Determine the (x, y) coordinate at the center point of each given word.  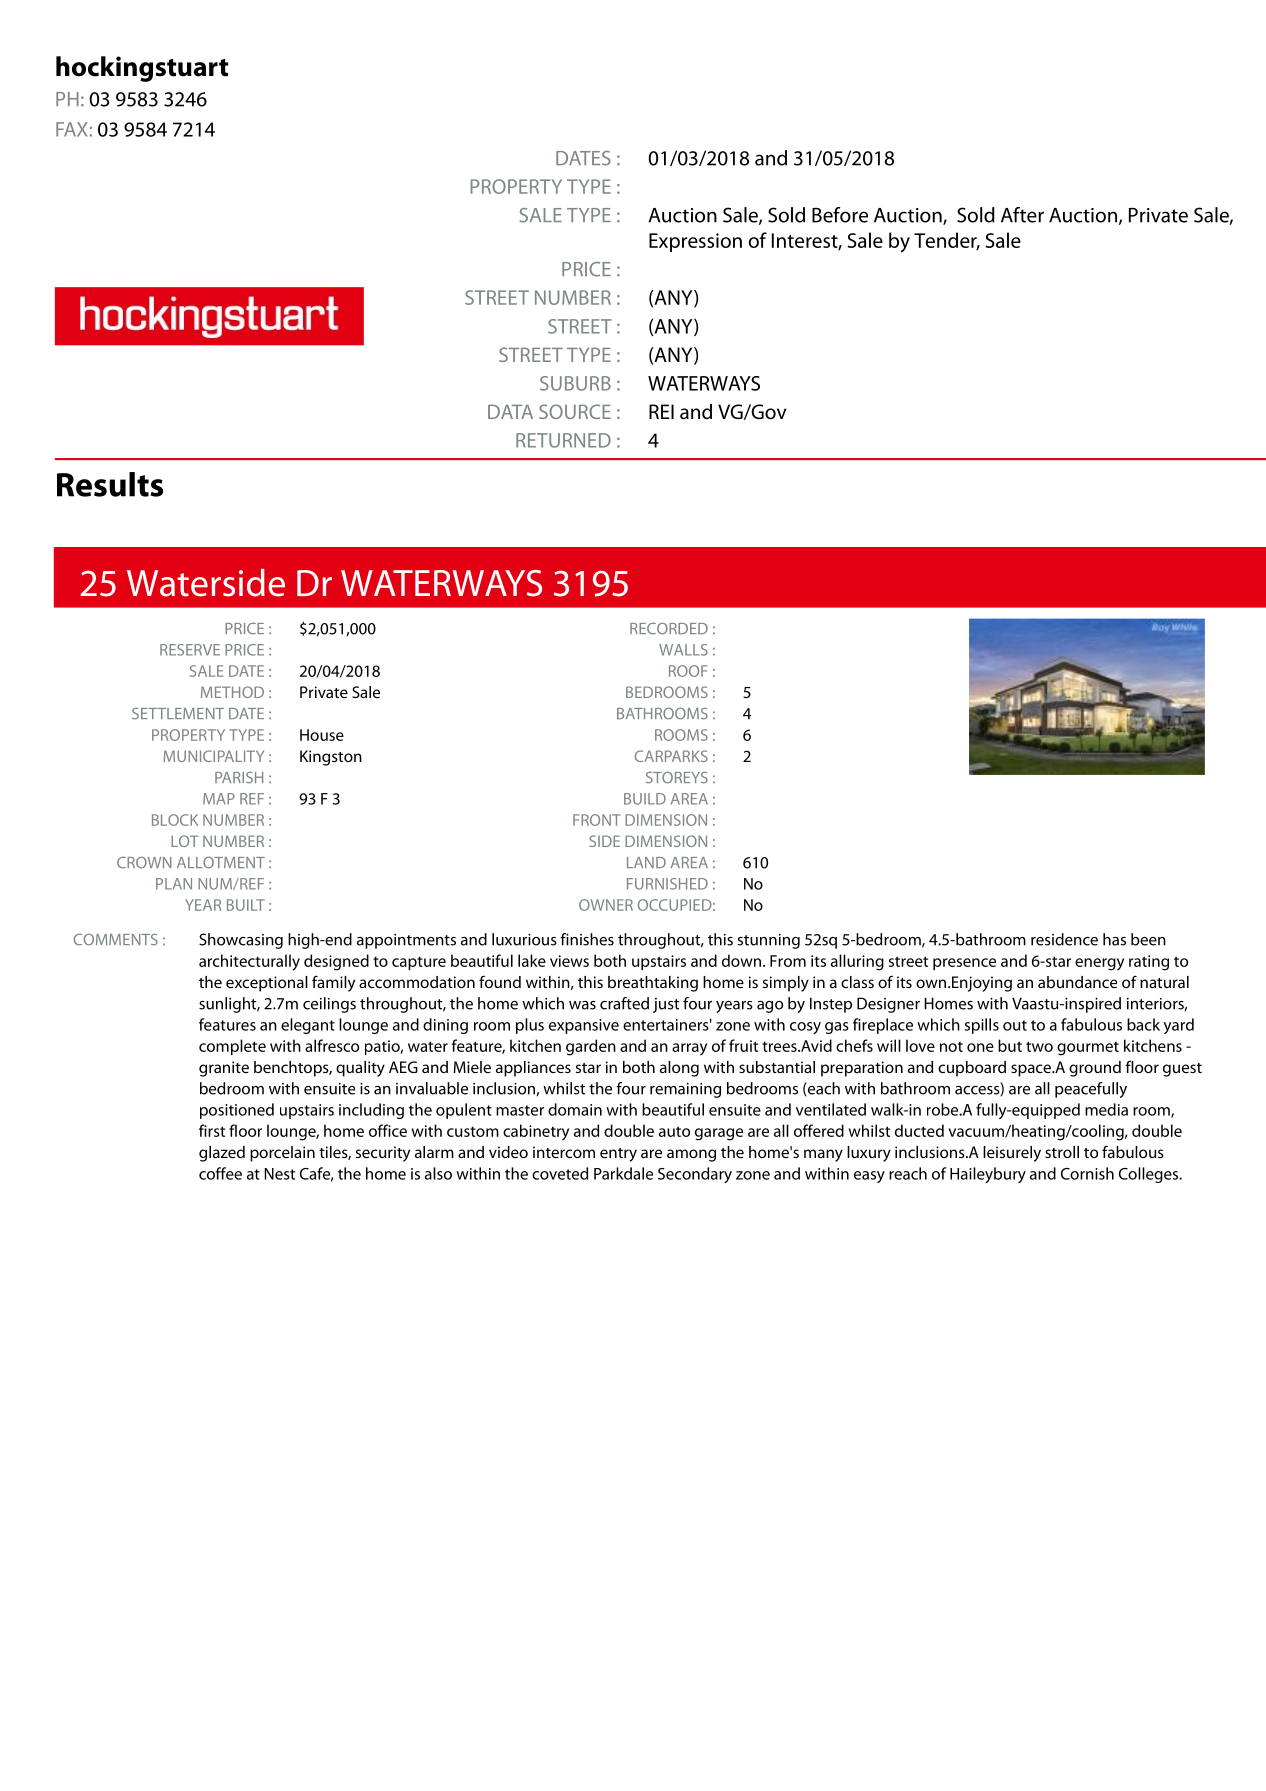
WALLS (683, 650)
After (1022, 215)
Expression (695, 242)
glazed (222, 1154)
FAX (72, 129)
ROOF (688, 671)
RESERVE (190, 650)
